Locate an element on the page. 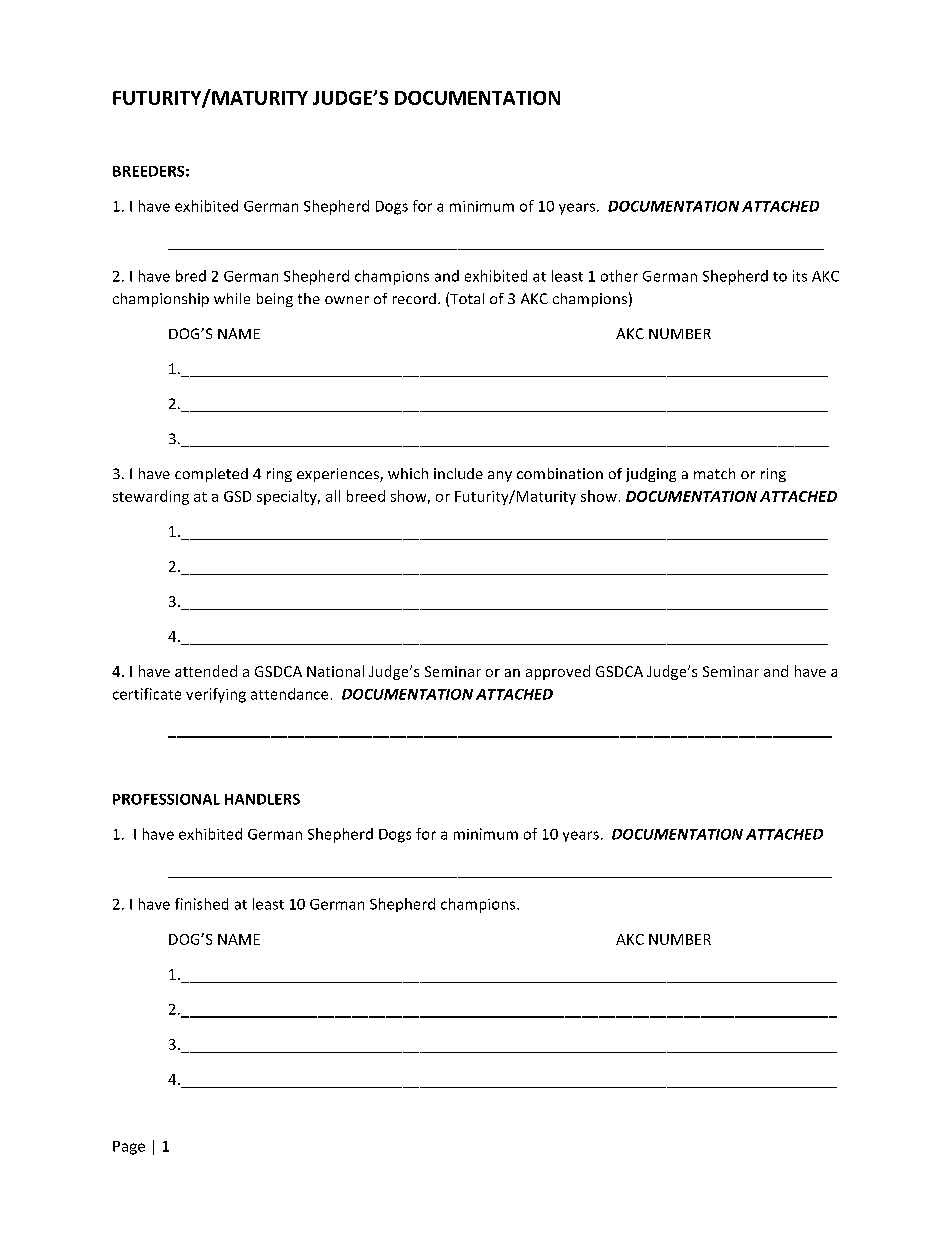 This document has height=1233, width=952. finished is located at coordinates (201, 904).
